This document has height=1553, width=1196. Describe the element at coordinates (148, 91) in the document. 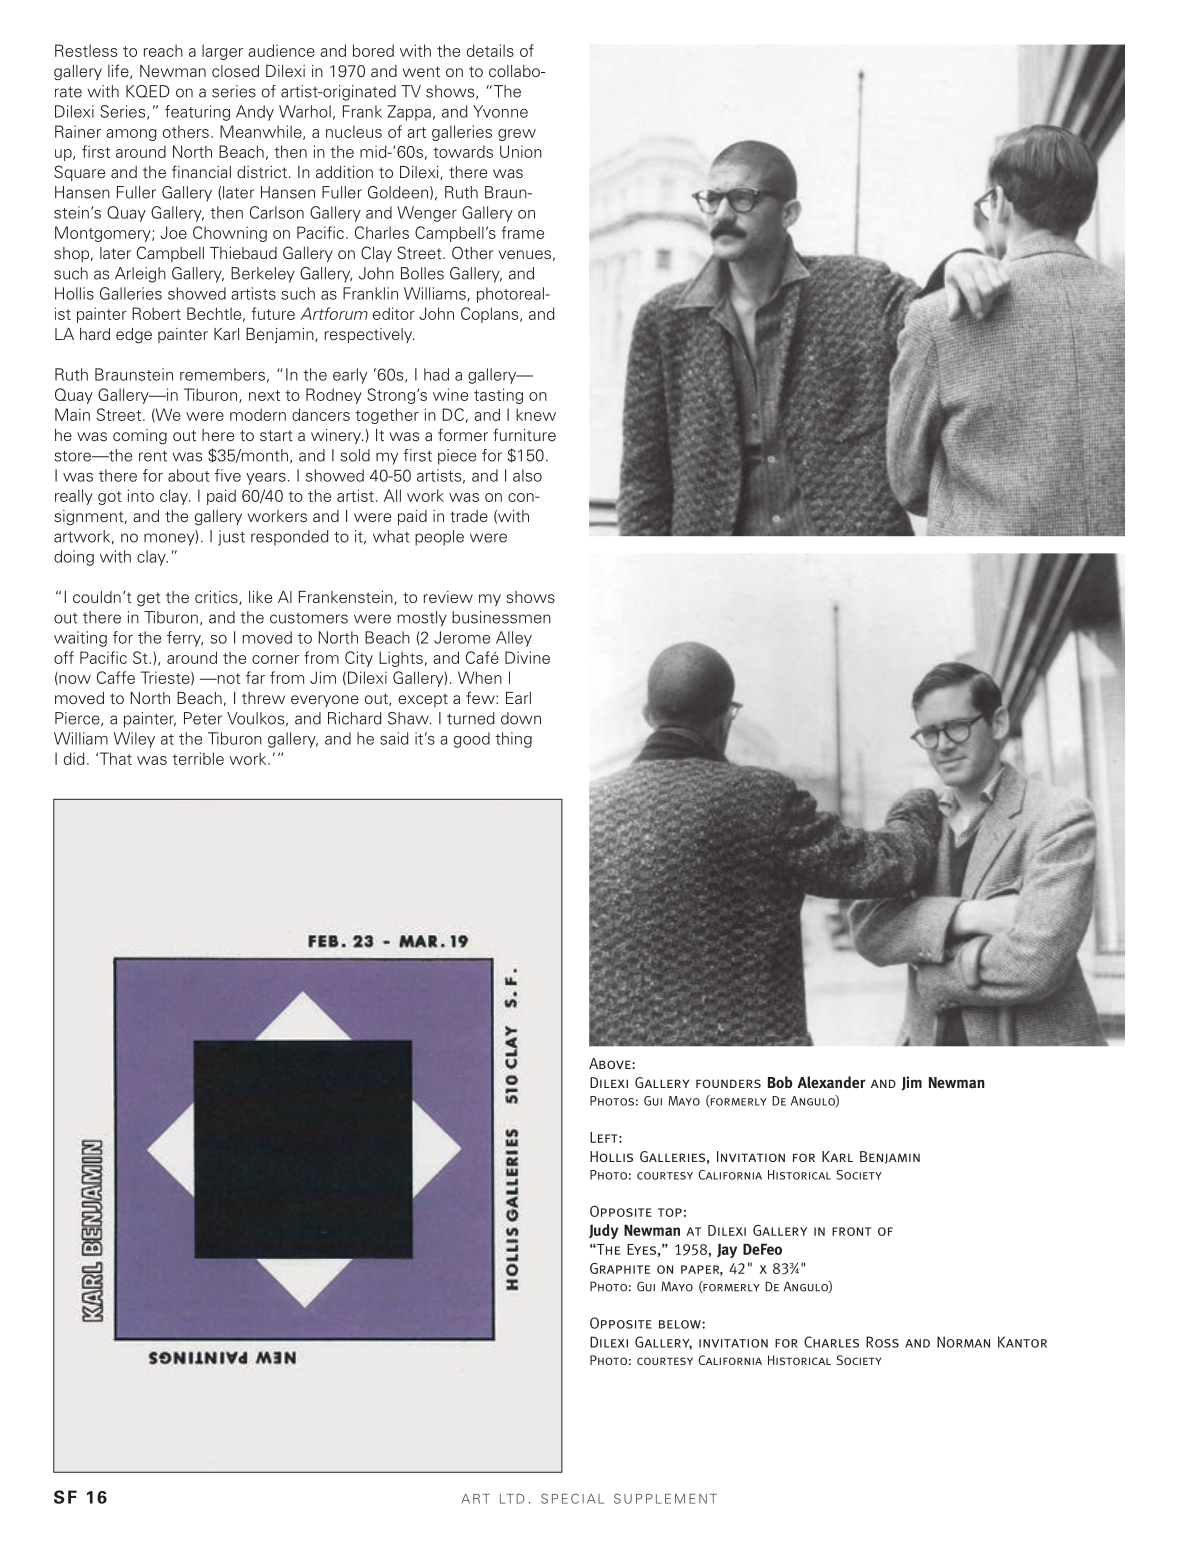

I see `KQED` at that location.
